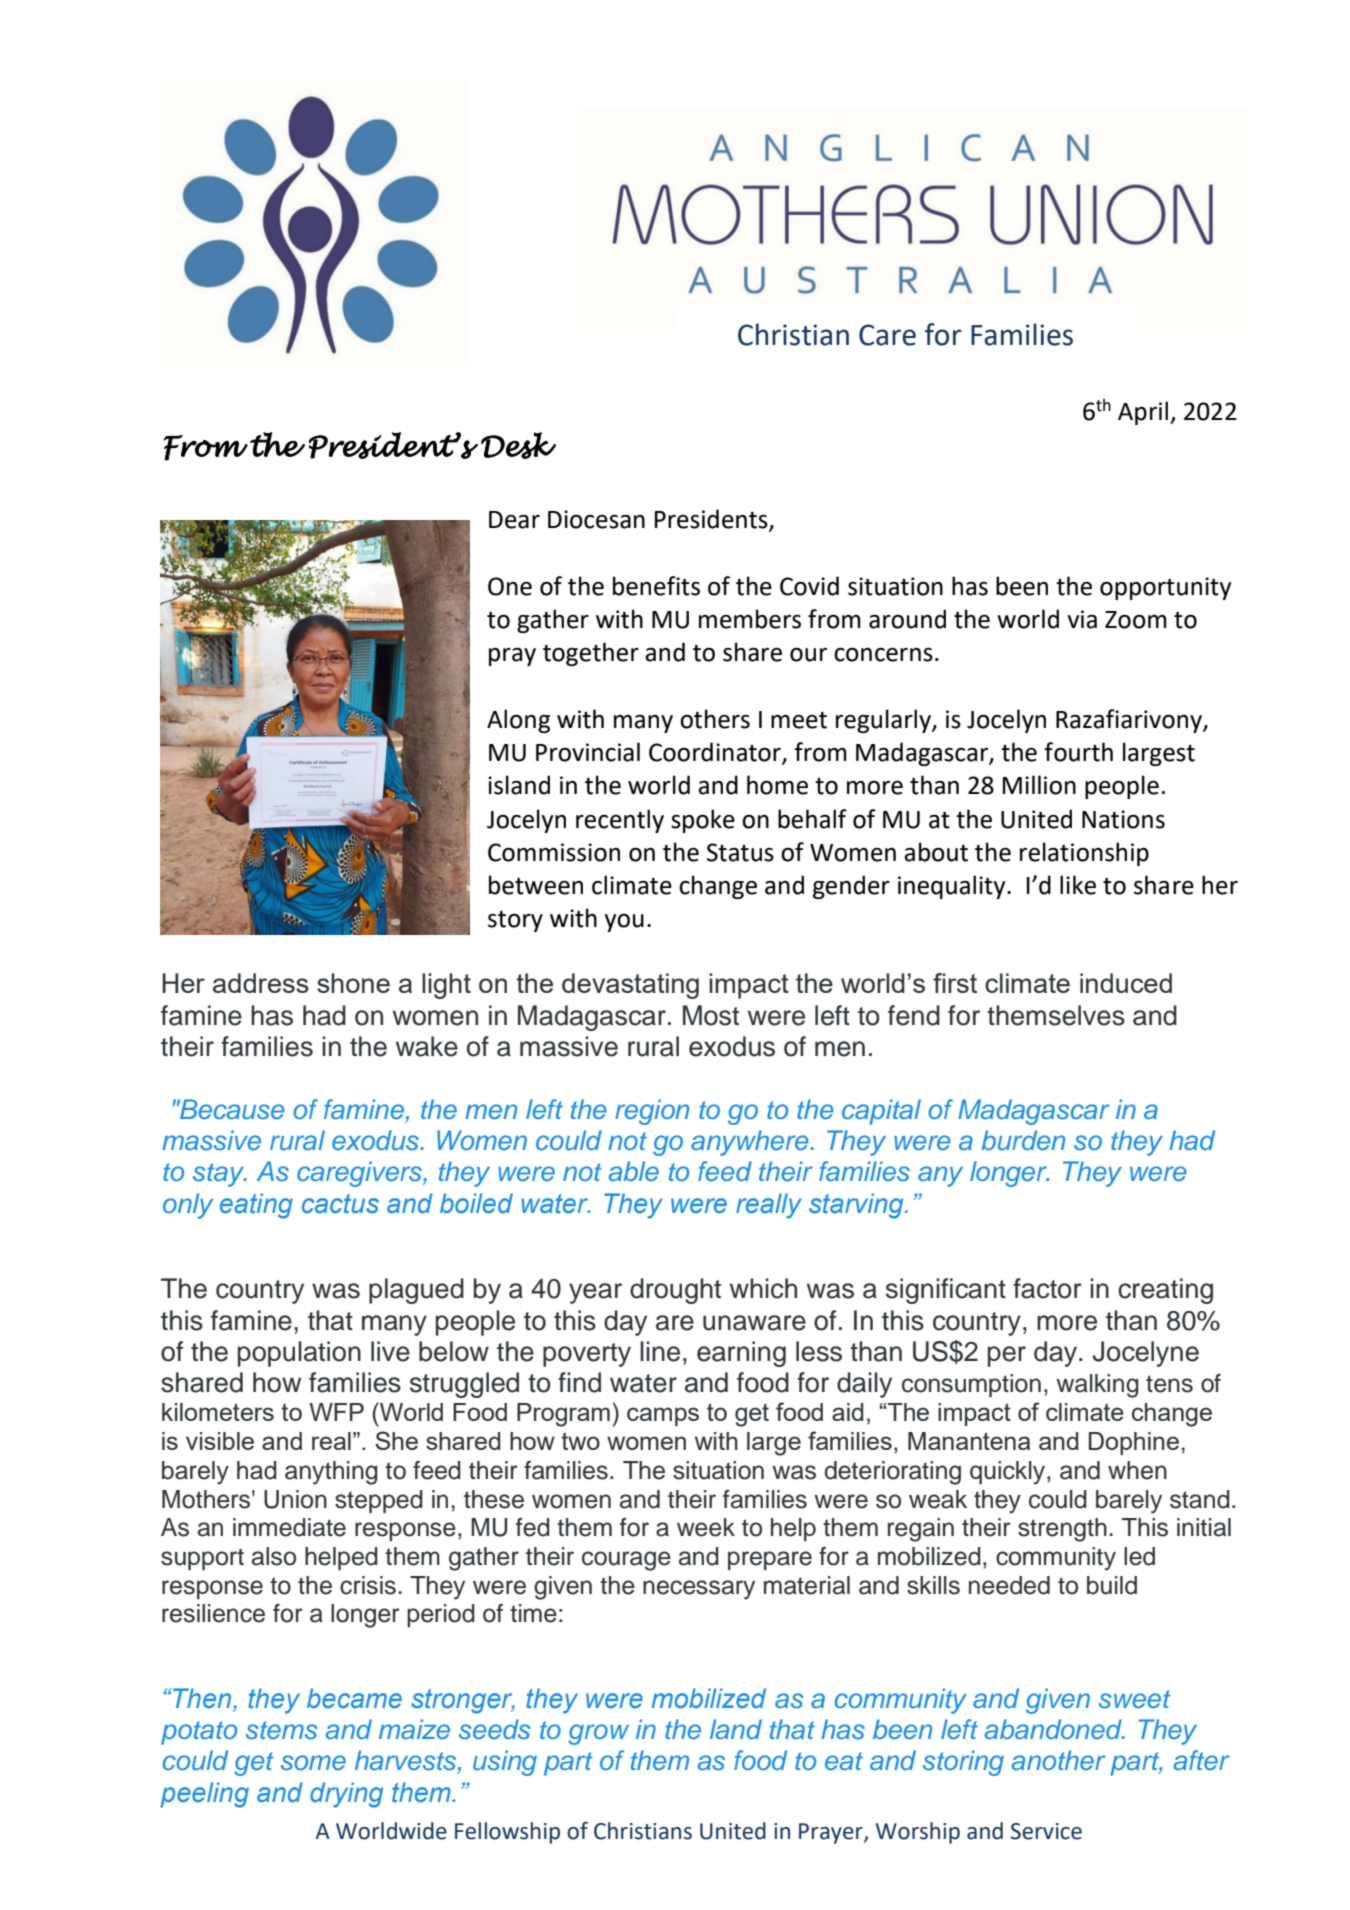 The image size is (1350, 1910). Describe the element at coordinates (346, 1795) in the screenshot. I see `drying` at that location.
